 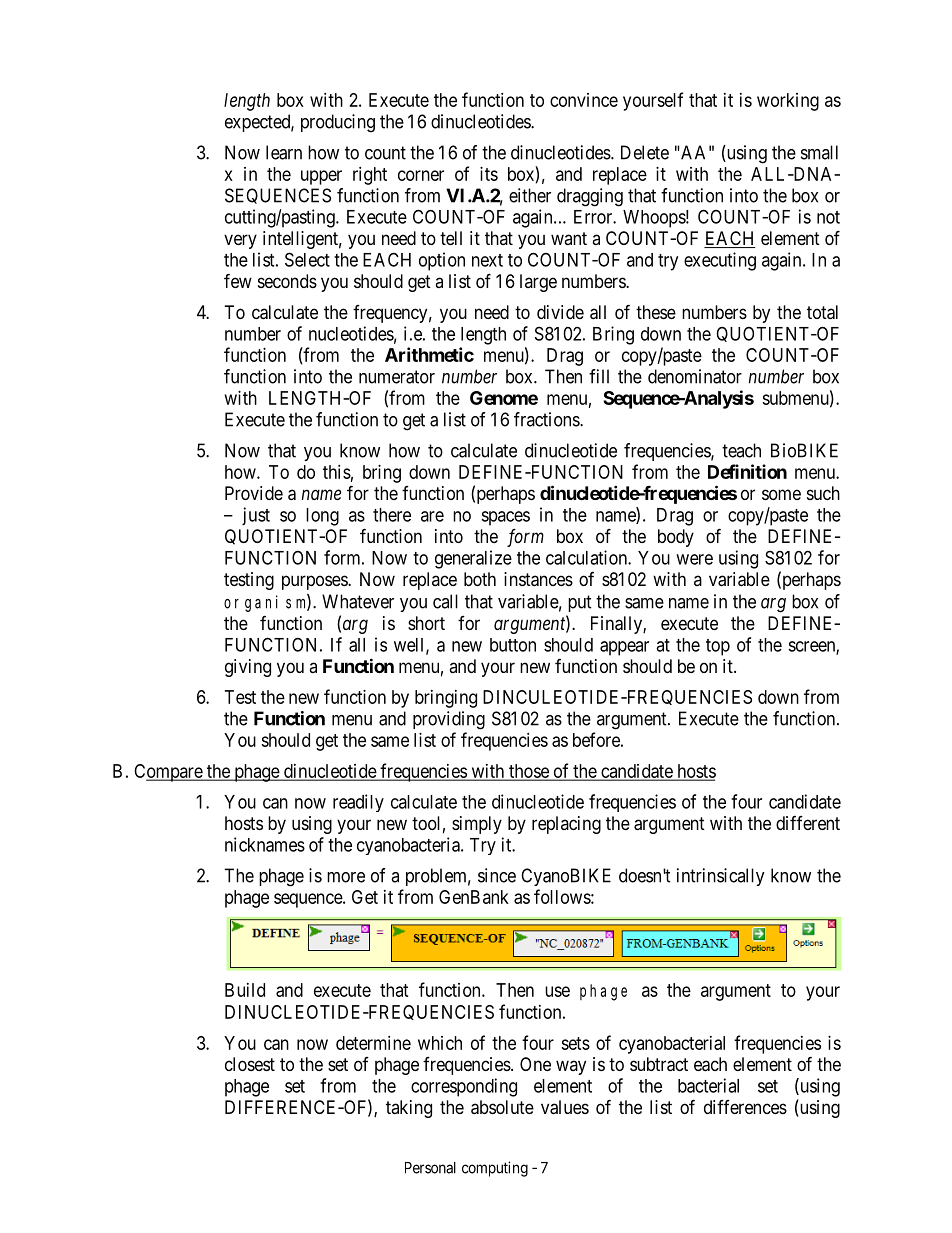 I want to click on its, so click(x=489, y=174).
